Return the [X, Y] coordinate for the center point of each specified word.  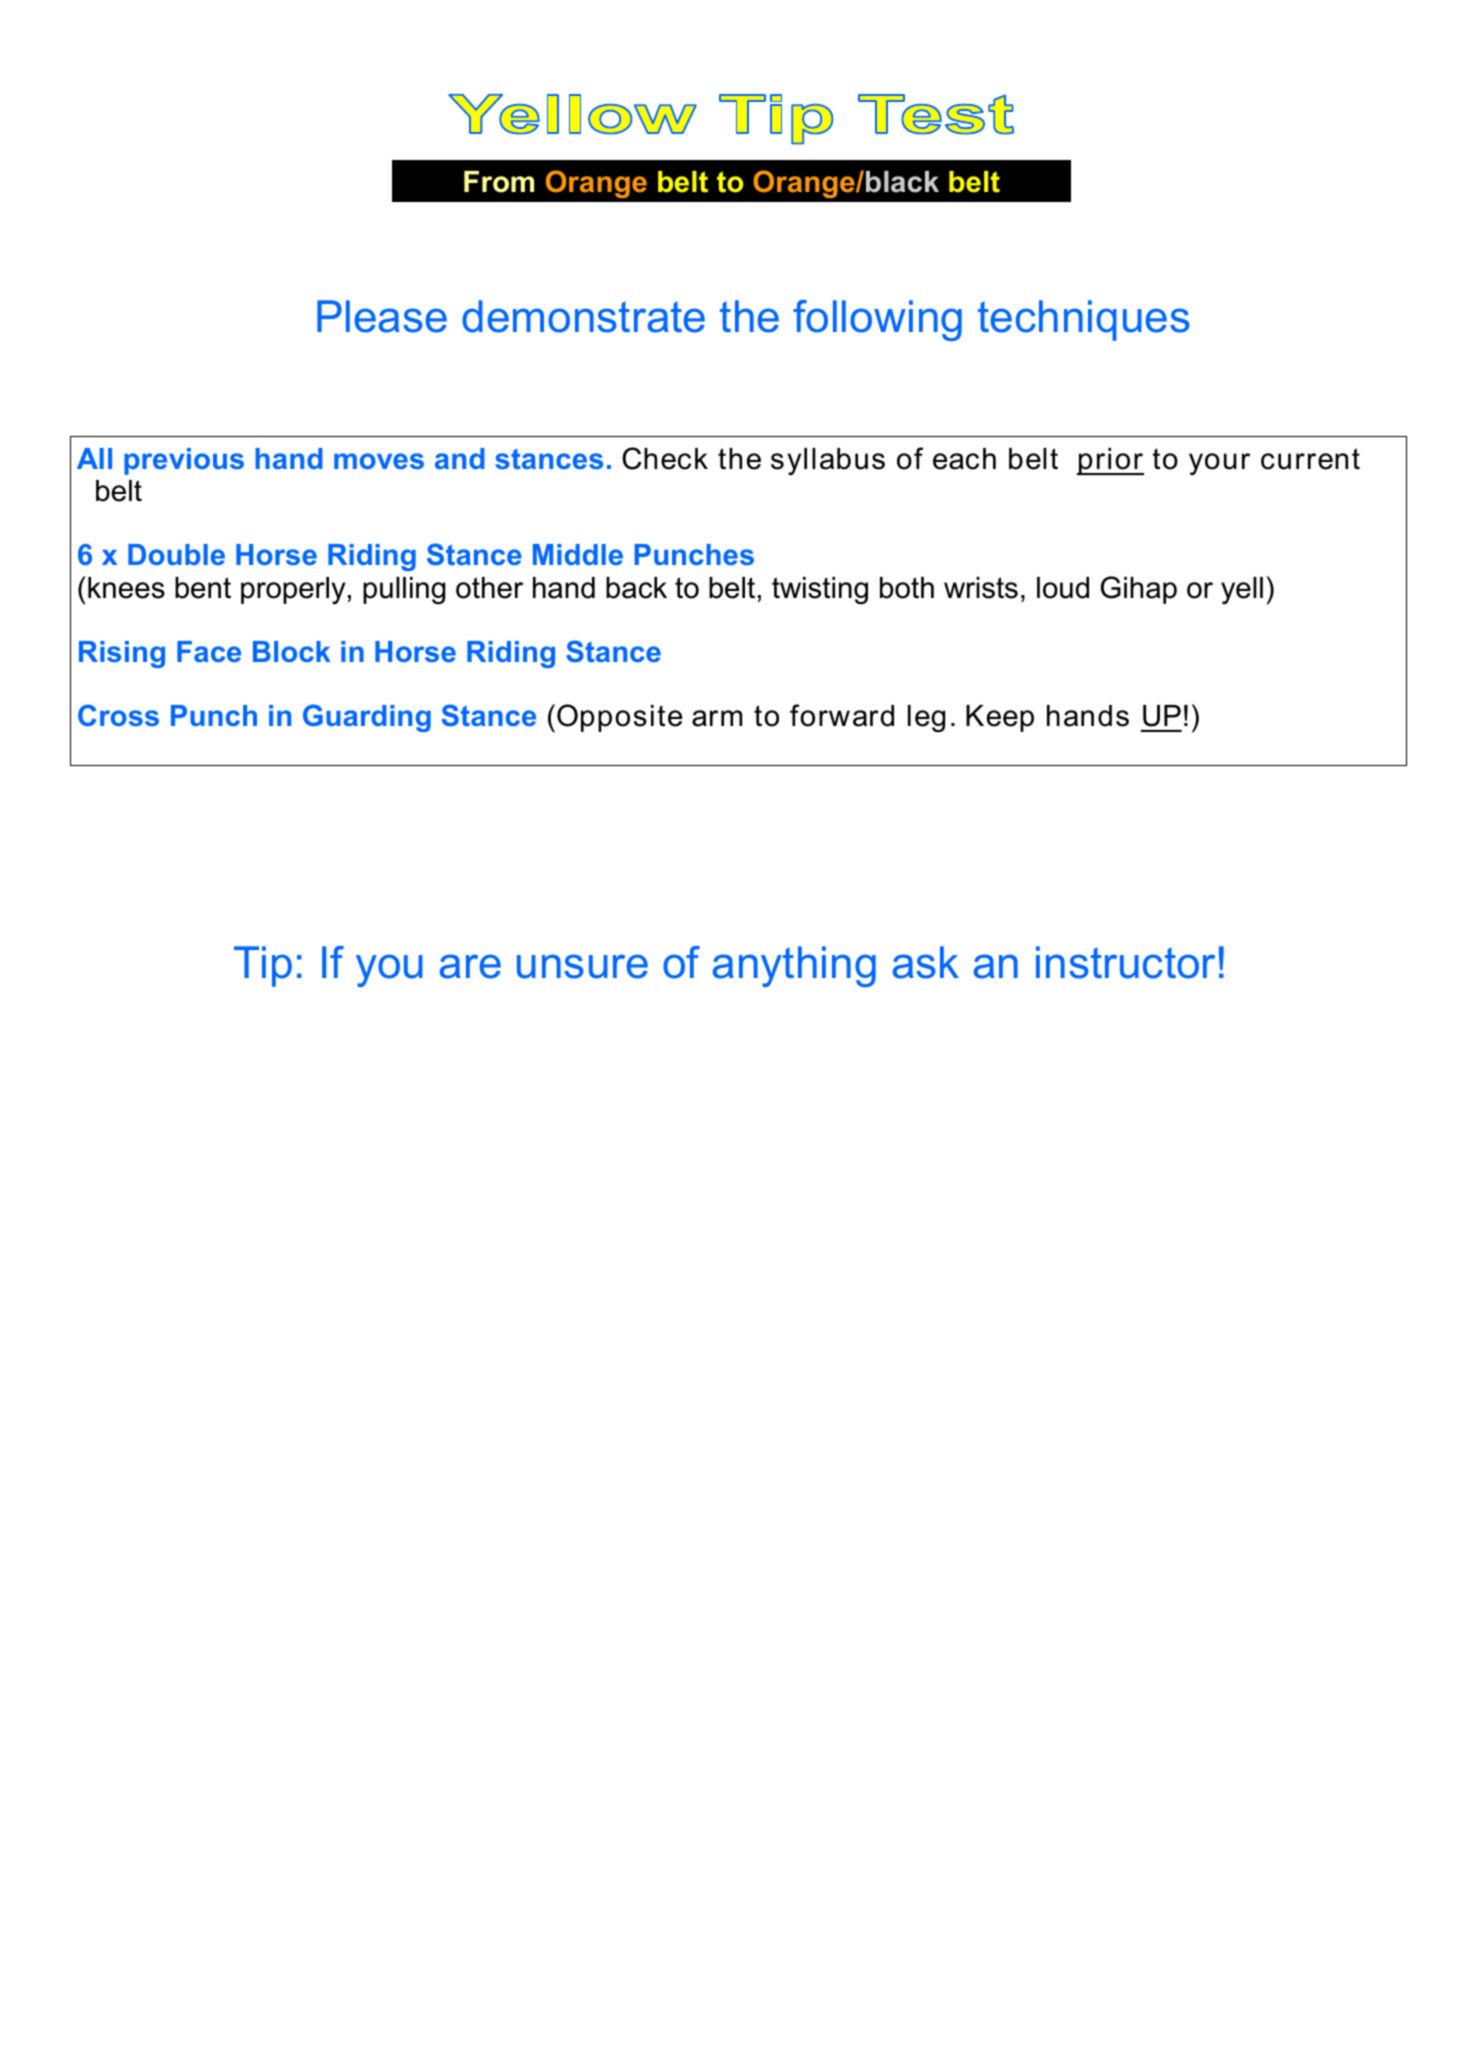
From [499, 182]
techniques [1084, 320]
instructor [1125, 962]
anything [794, 966]
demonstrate [583, 316]
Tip [263, 966]
